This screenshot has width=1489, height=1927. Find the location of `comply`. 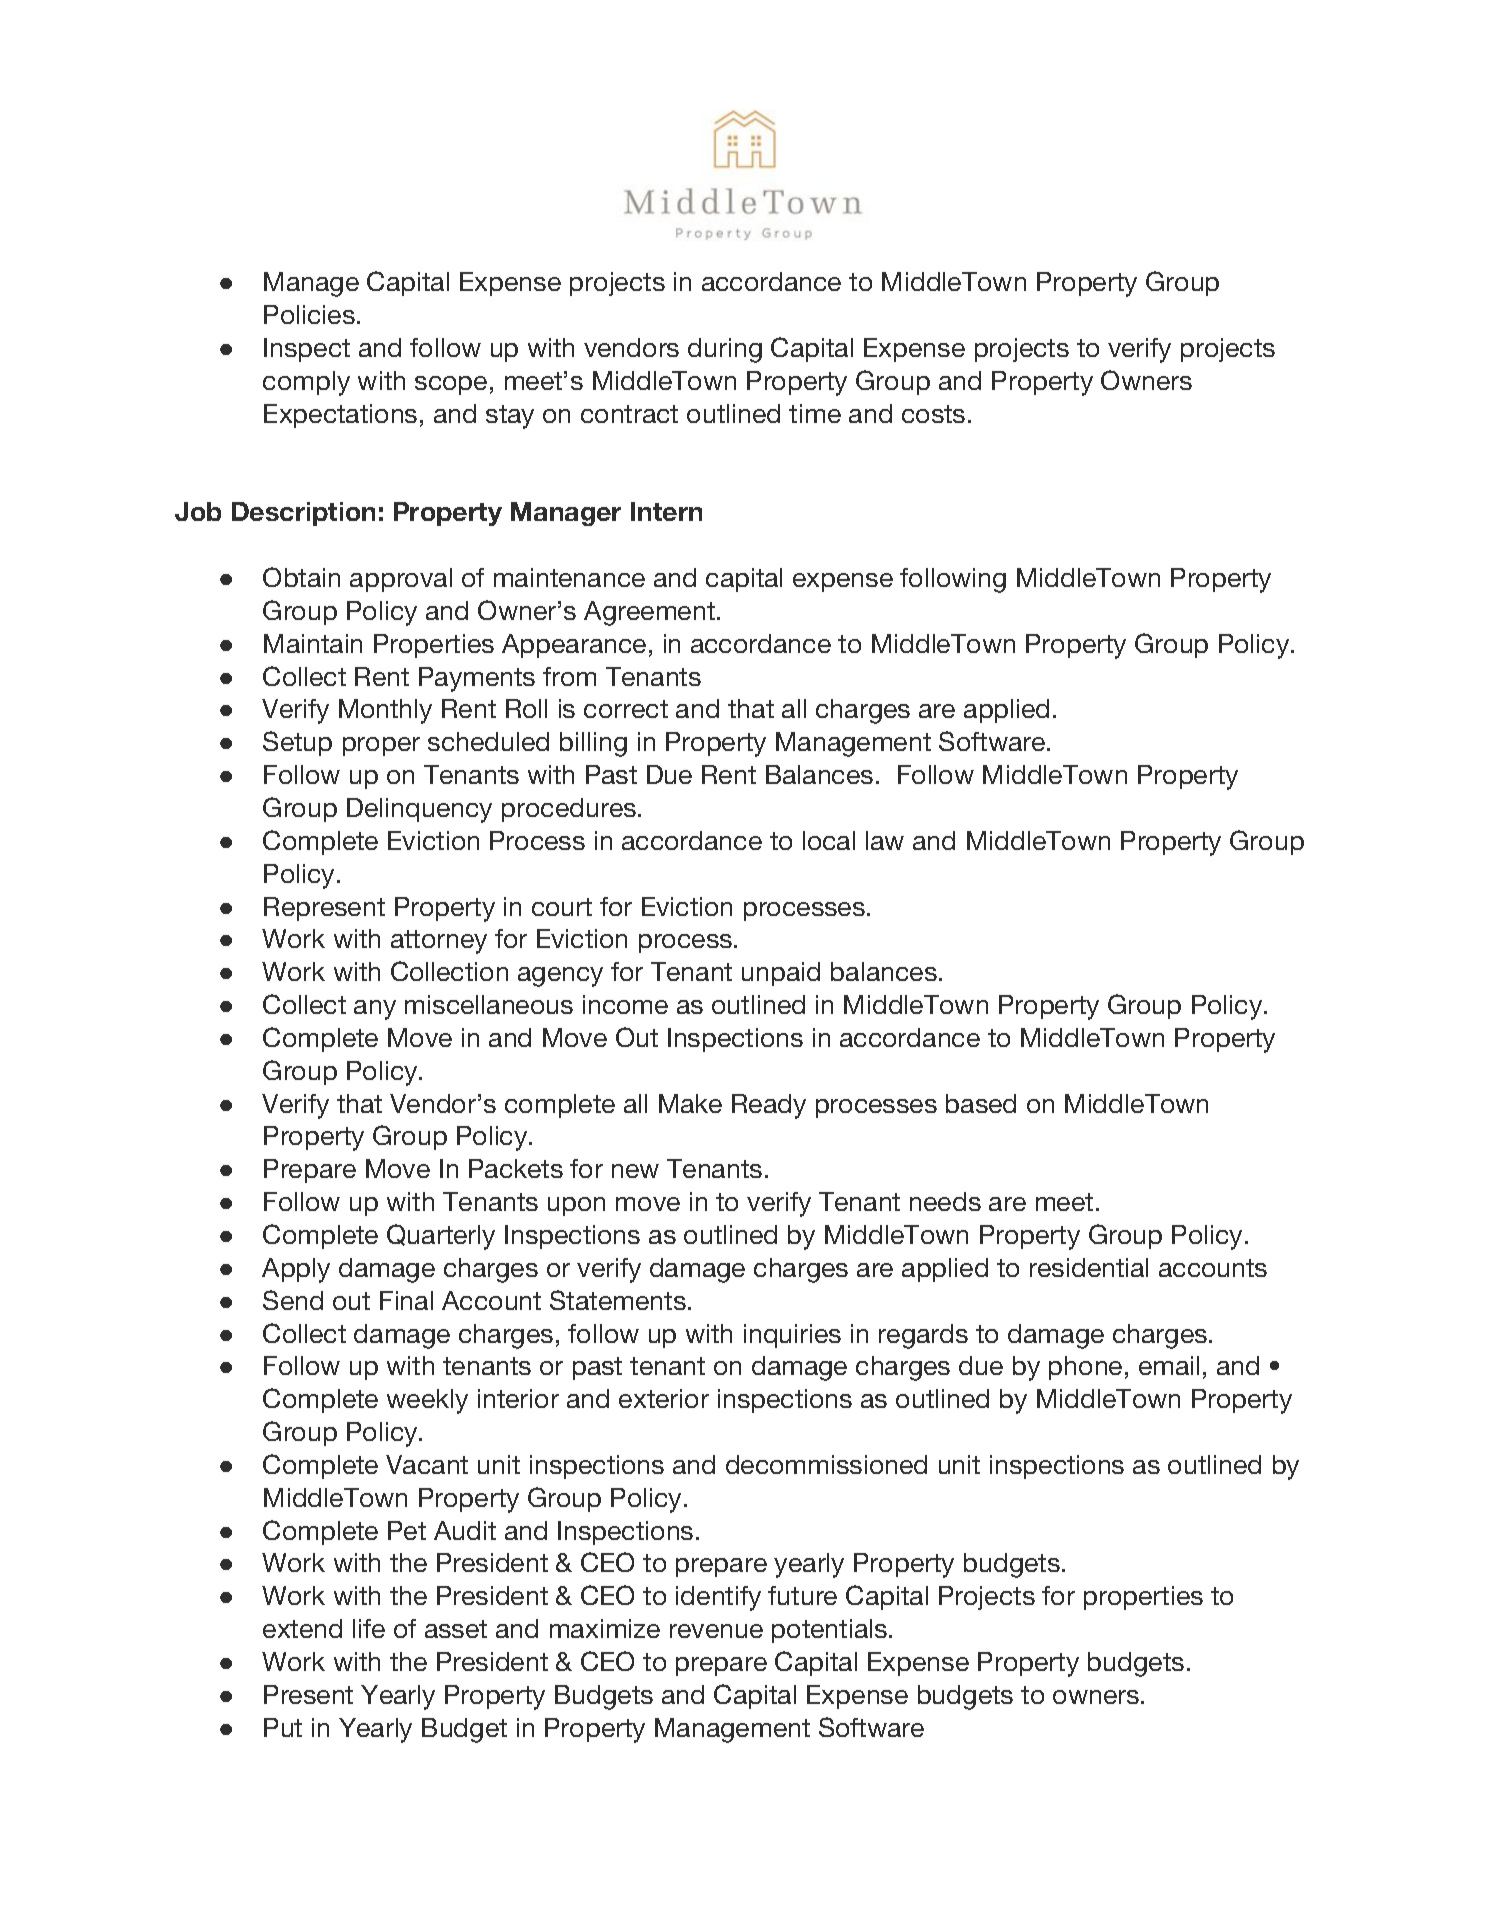

comply is located at coordinates (306, 383).
